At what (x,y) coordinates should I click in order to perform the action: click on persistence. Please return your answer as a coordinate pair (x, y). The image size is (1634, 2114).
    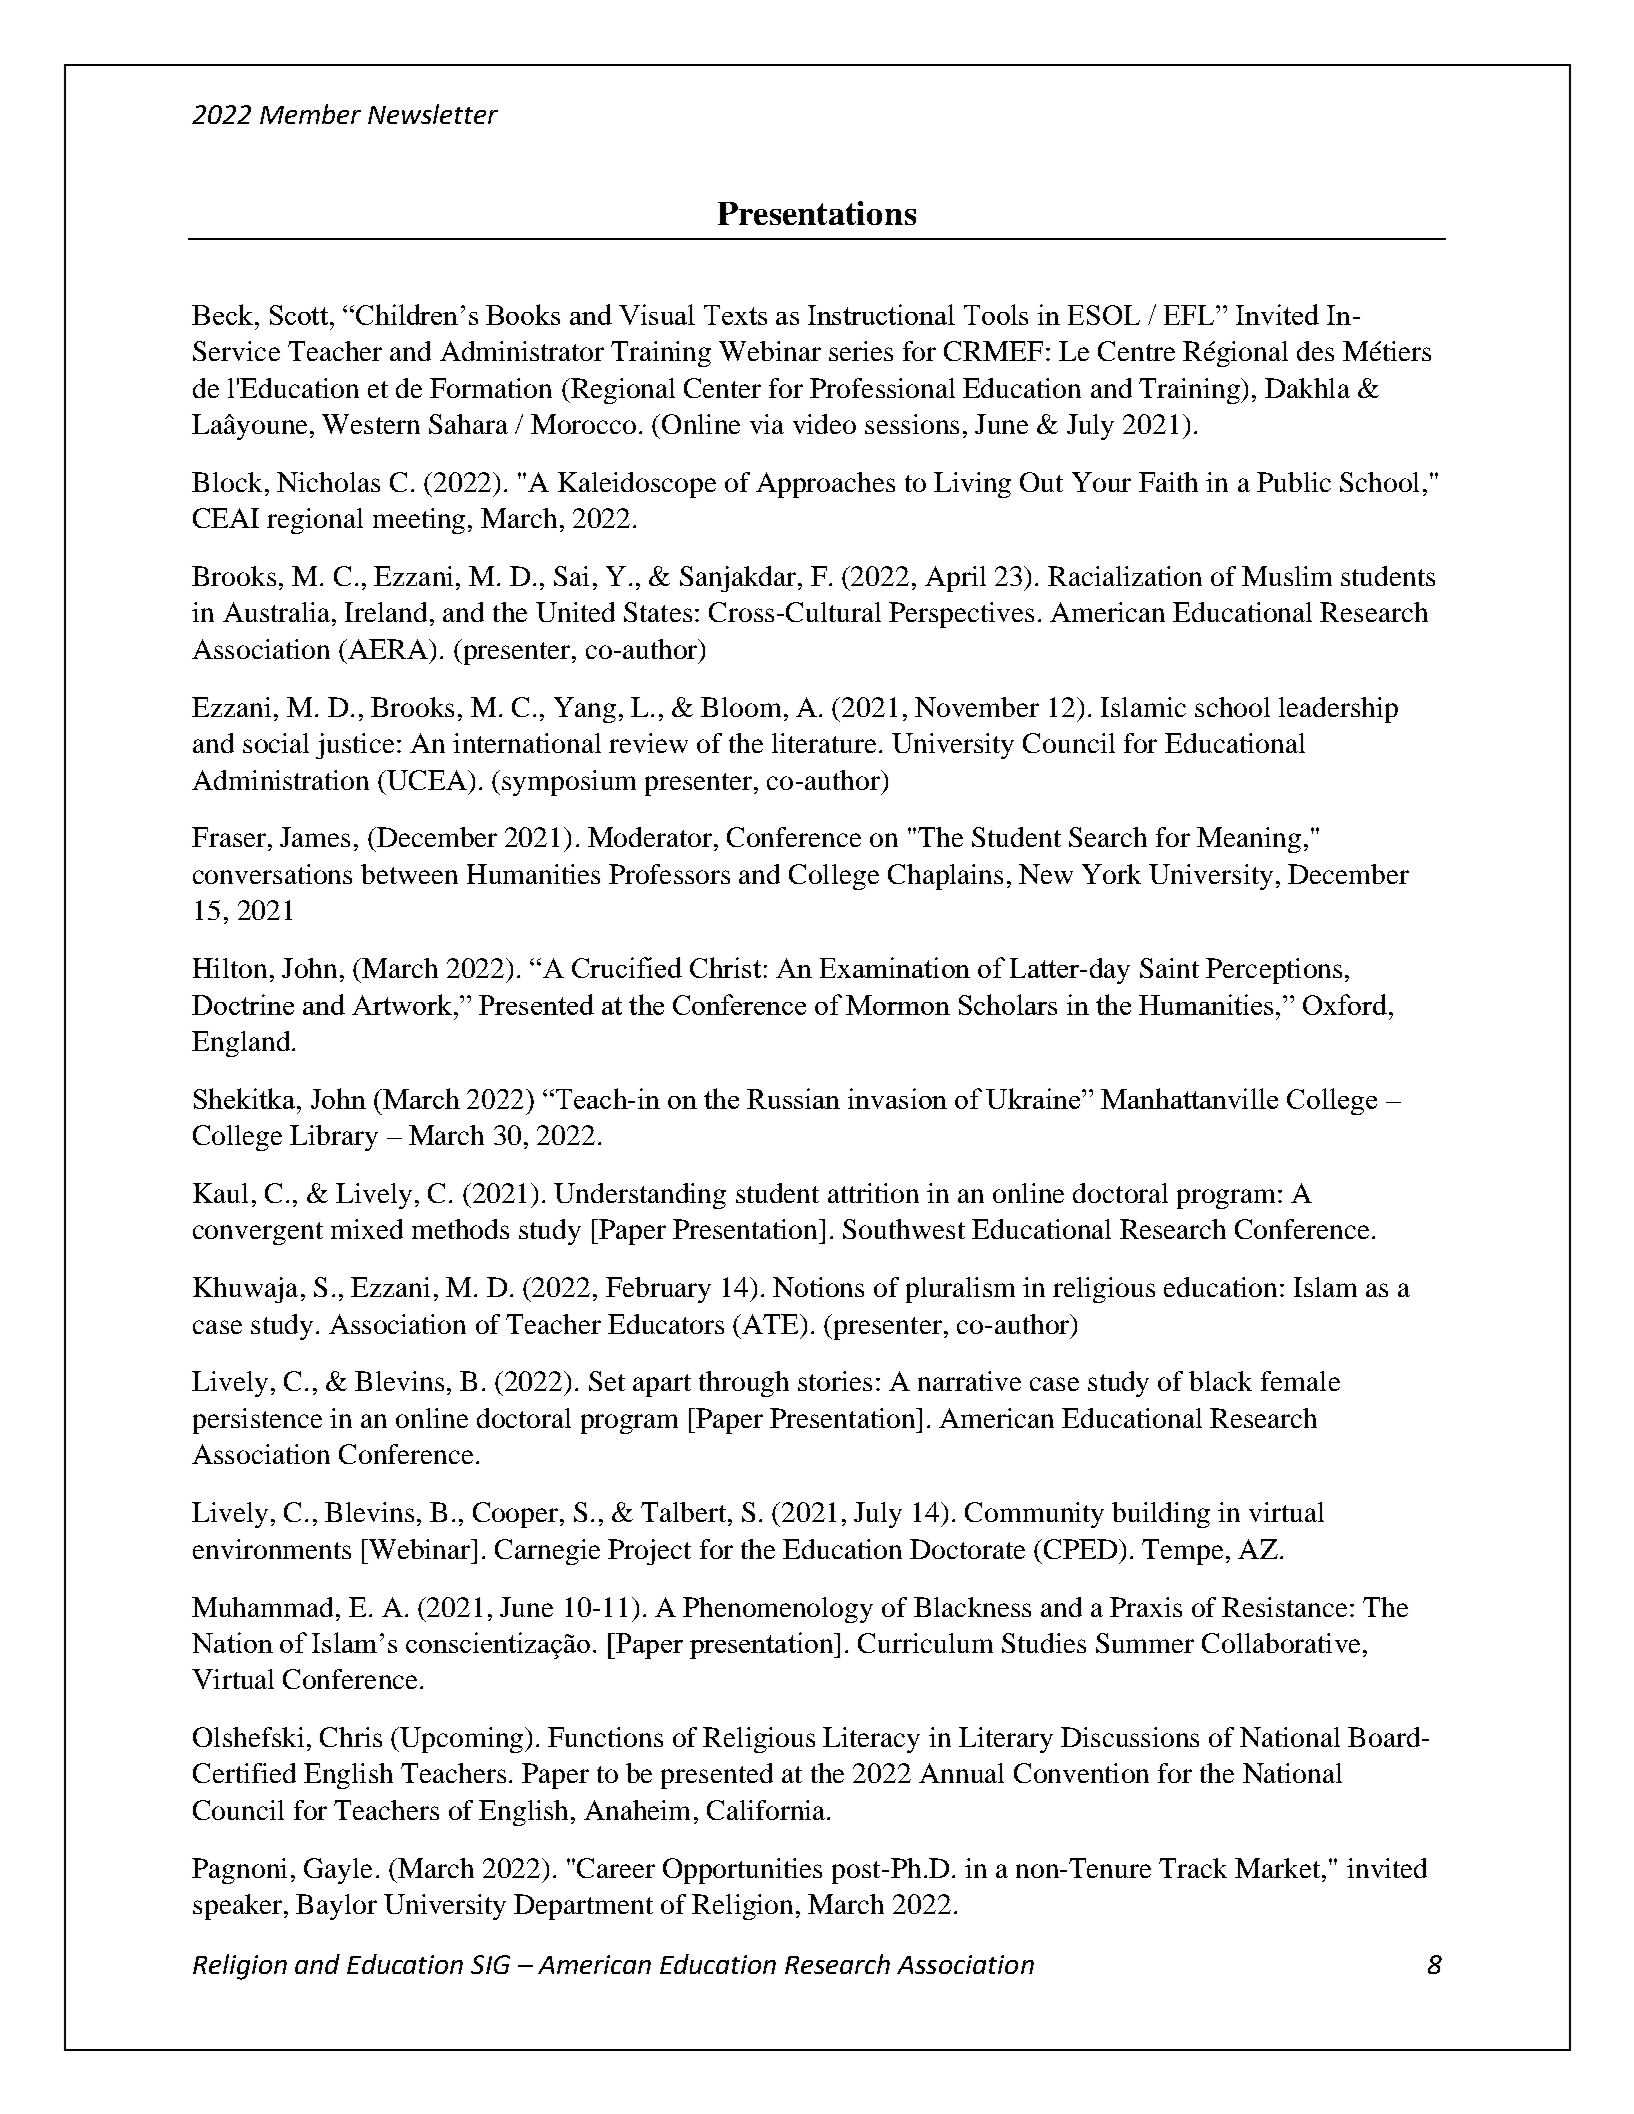
    Looking at the image, I should click on (257, 1421).
